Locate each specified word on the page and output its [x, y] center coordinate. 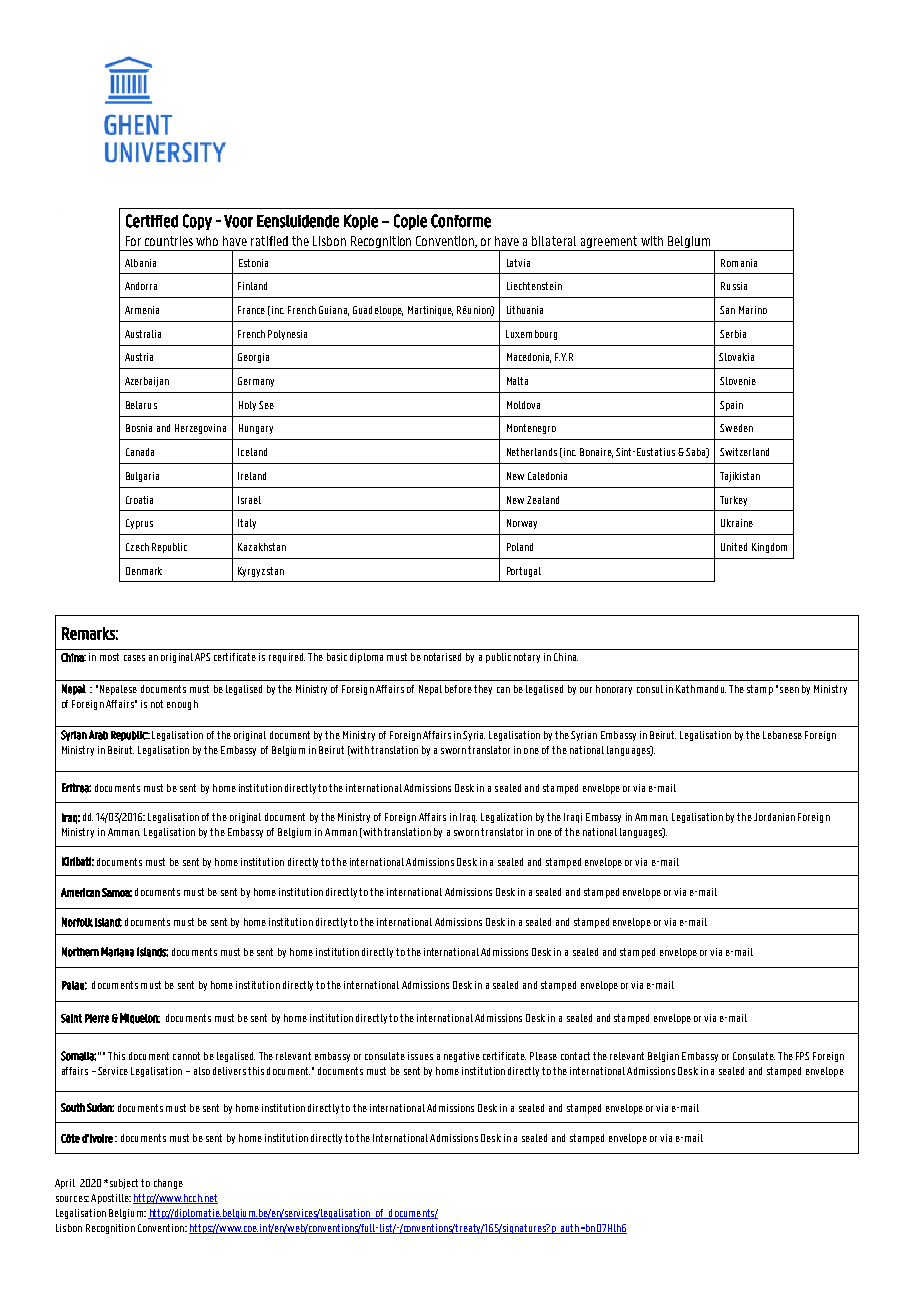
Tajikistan [740, 477]
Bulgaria [142, 477]
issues [420, 1056]
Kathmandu [701, 689]
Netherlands [532, 452]
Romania [739, 263]
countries [169, 241]
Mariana [117, 952]
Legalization [506, 818]
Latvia [518, 263]
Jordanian [774, 817]
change [168, 1184]
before [458, 689]
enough [182, 705]
